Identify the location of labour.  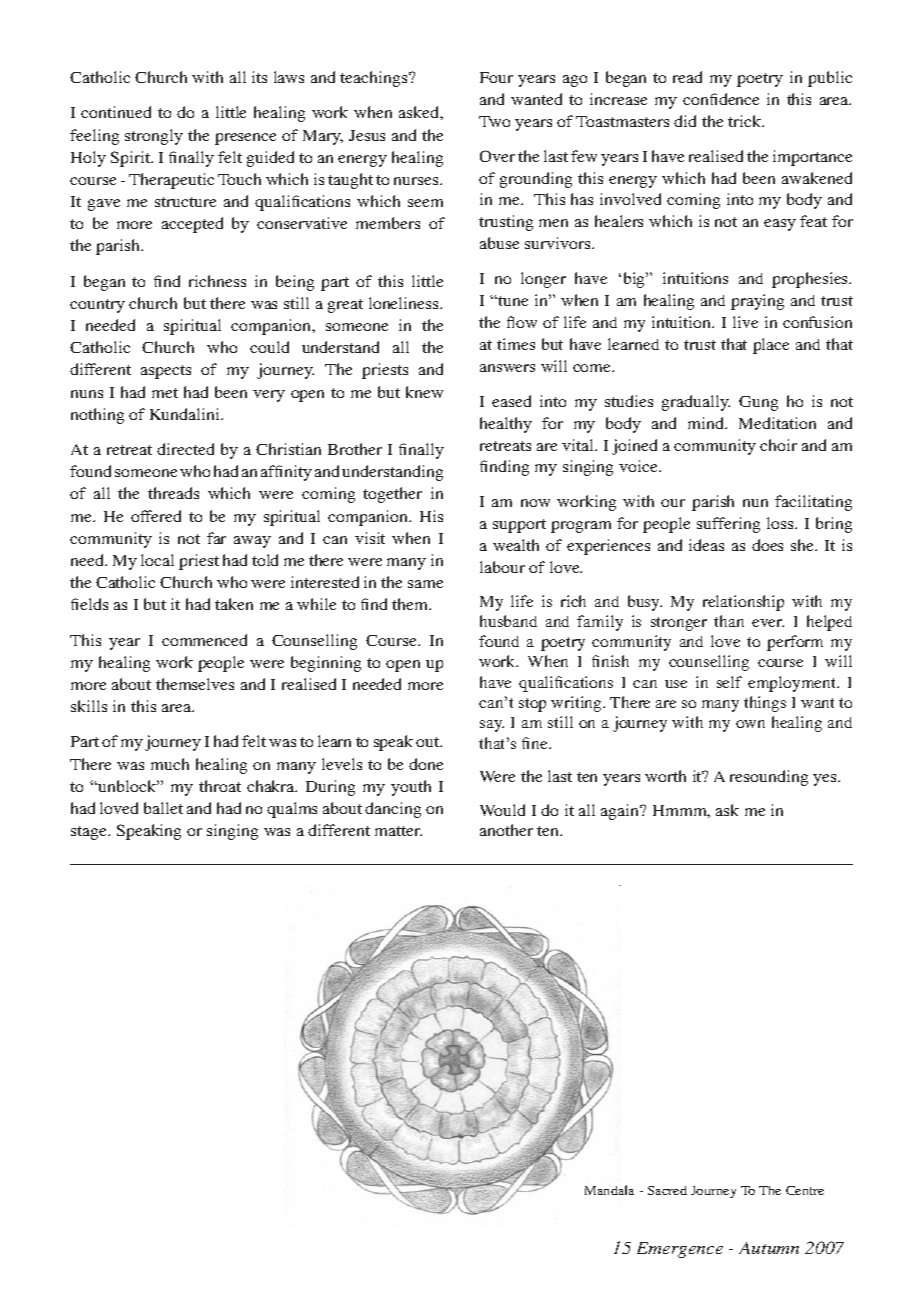
(502, 567).
